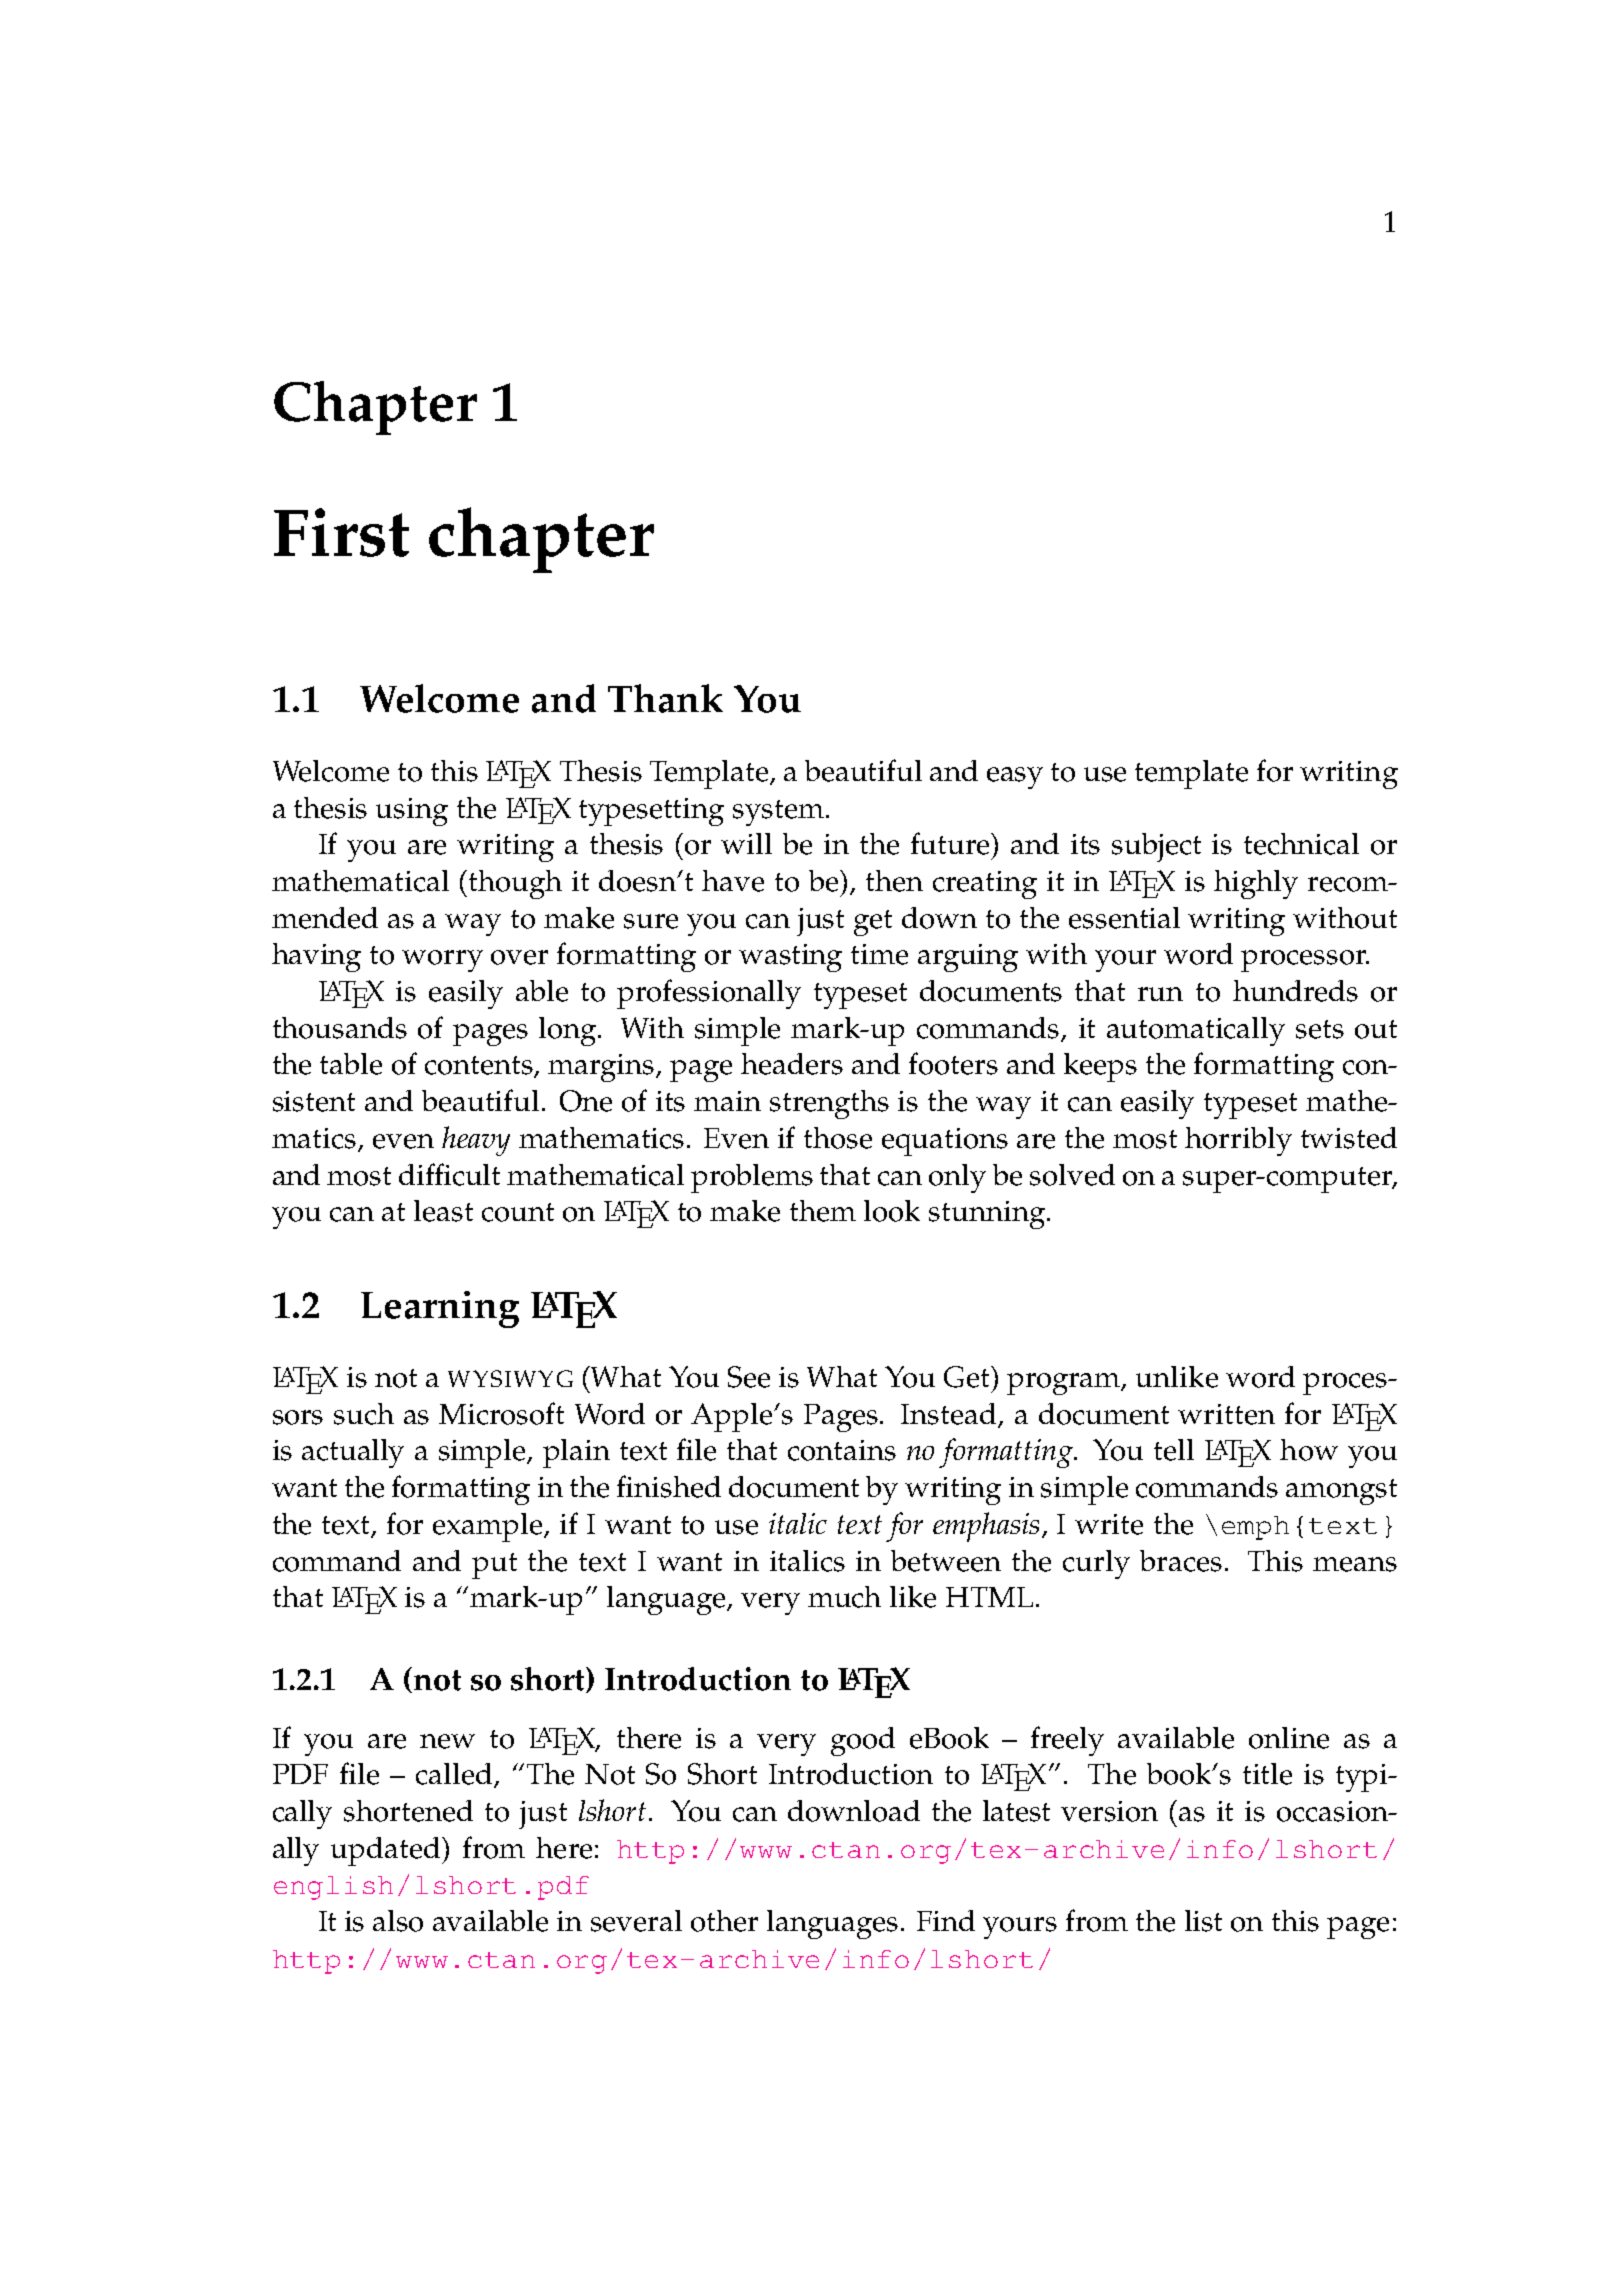  Describe the element at coordinates (398, 1921) in the page. I see `also` at that location.
